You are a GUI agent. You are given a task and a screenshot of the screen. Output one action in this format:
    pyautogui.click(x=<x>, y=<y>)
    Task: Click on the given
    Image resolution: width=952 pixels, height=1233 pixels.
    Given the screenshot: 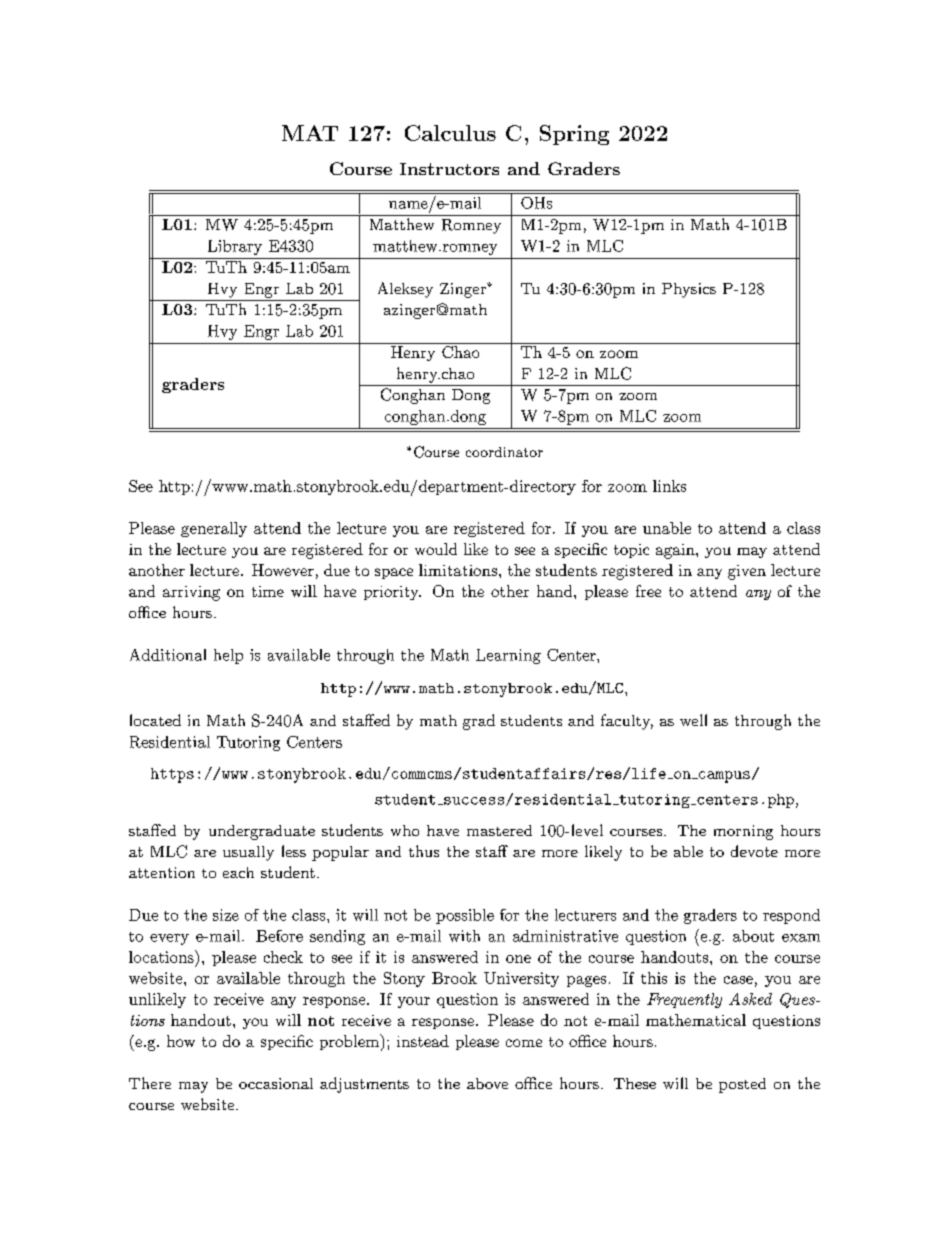 What is the action you would take?
    pyautogui.click(x=747, y=572)
